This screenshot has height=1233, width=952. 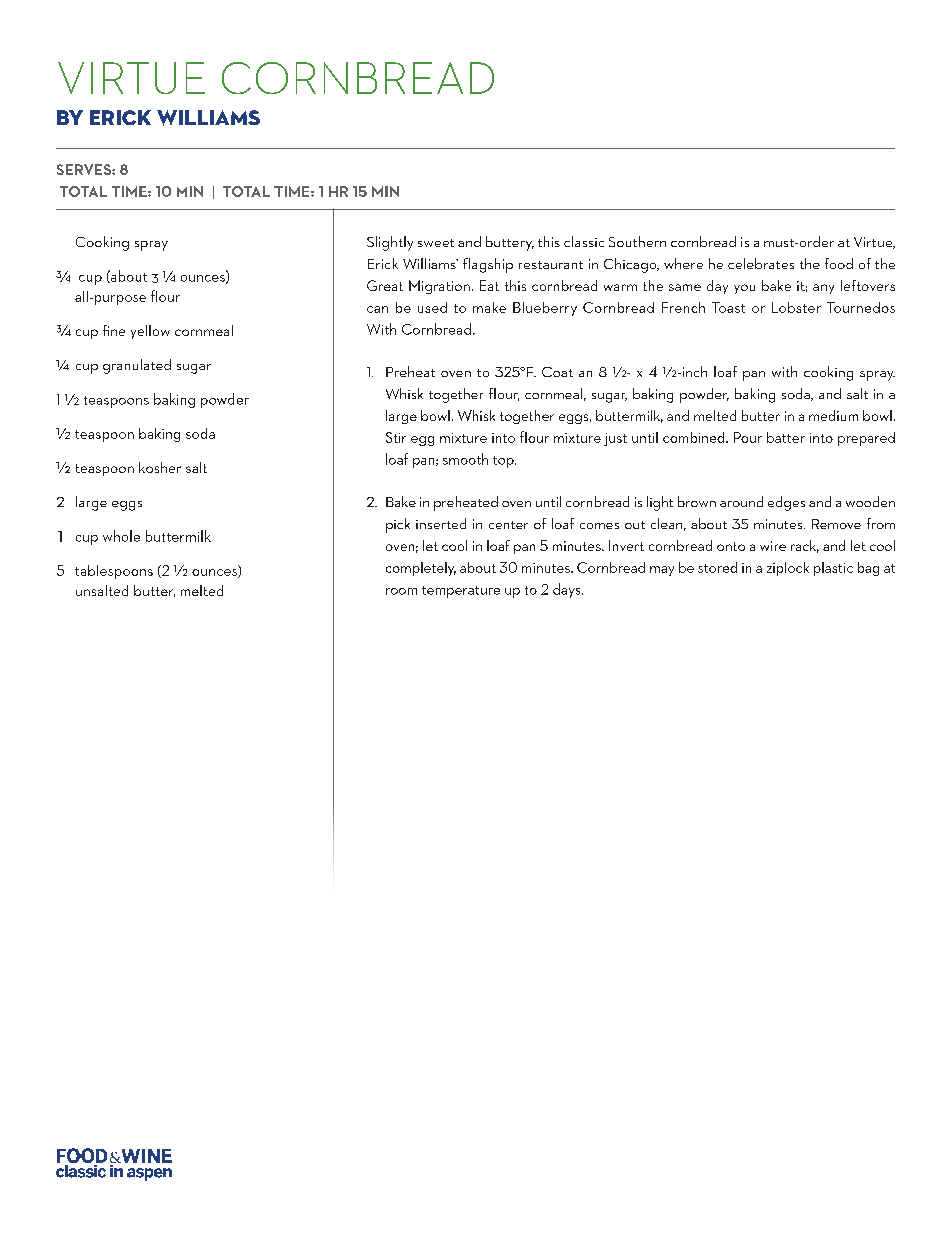 I want to click on medium, so click(x=833, y=415).
